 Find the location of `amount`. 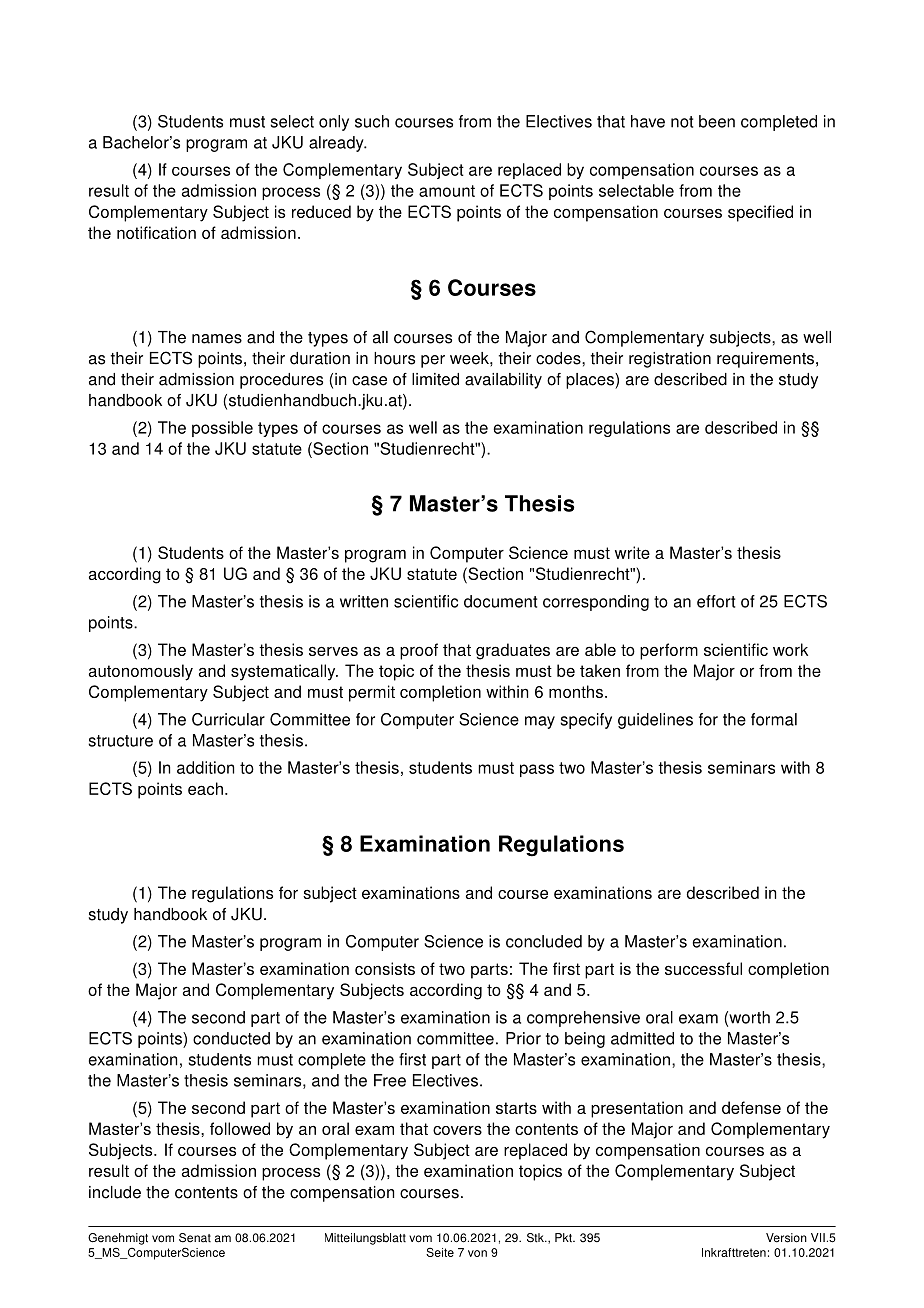

amount is located at coordinates (447, 191).
